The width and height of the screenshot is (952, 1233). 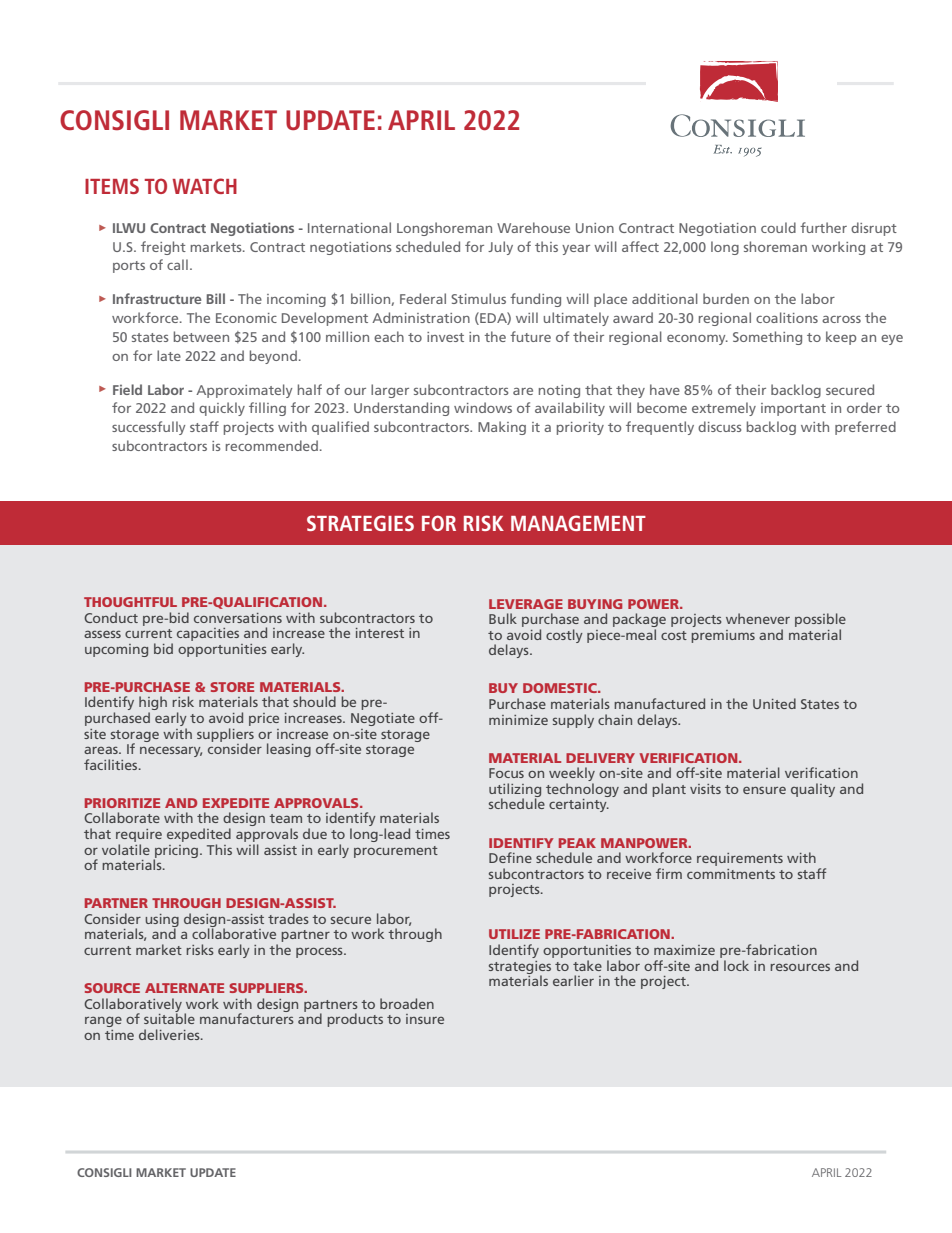 What do you see at coordinates (238, 618) in the screenshot?
I see `conversations` at bounding box center [238, 618].
